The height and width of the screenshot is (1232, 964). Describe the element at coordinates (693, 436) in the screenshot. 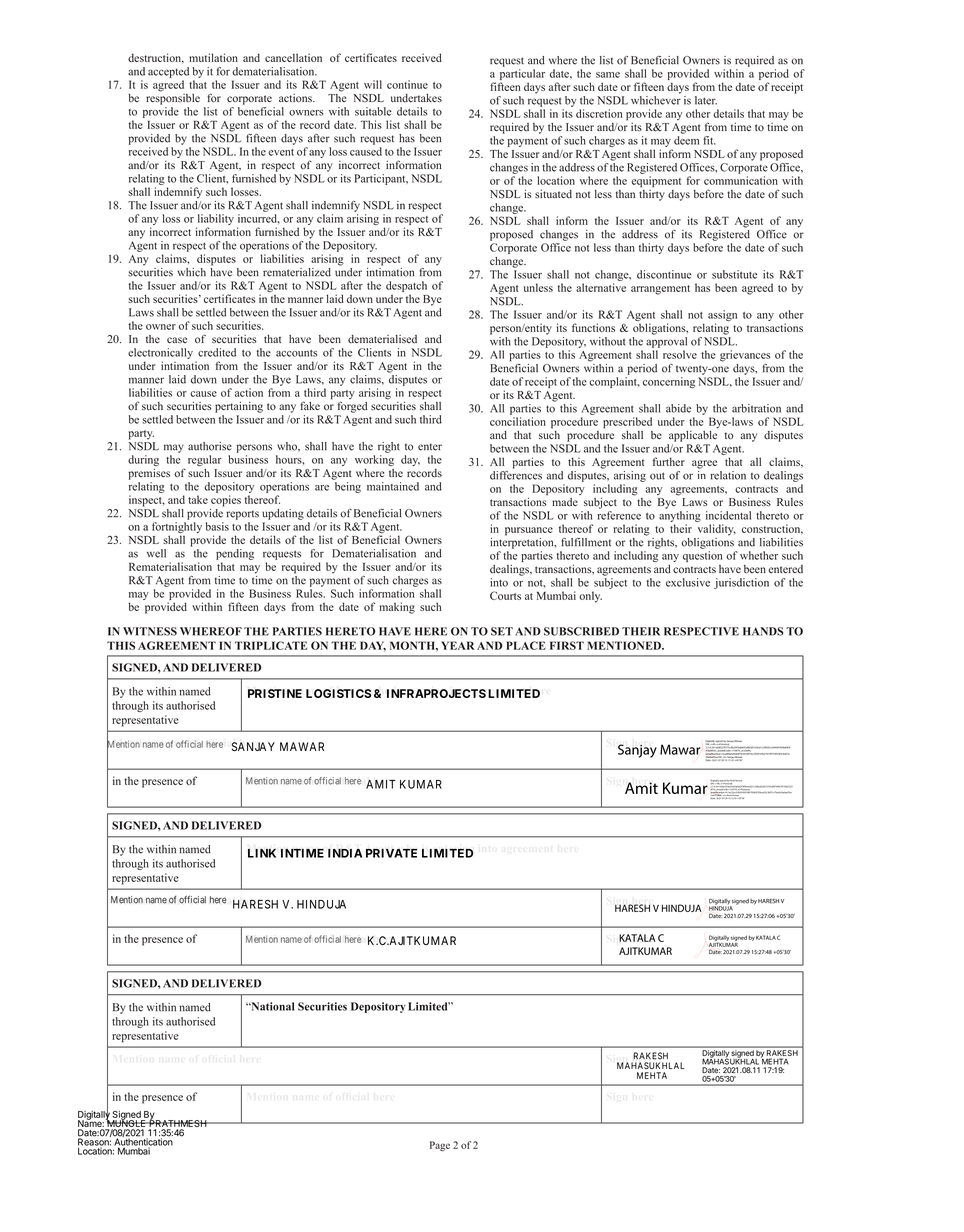

I see `applicable` at that location.
